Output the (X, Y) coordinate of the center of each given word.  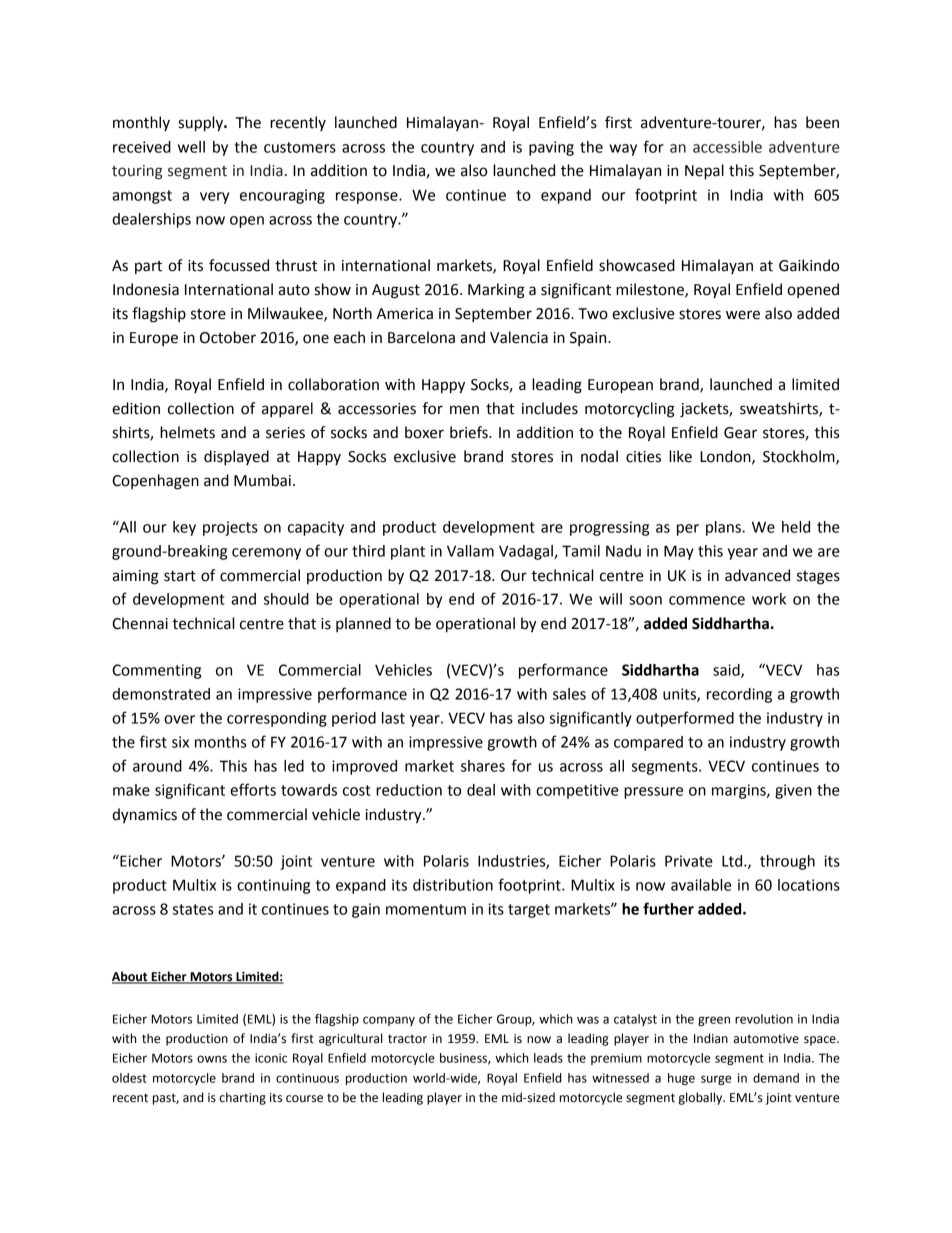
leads (548, 1058)
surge (716, 1080)
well (191, 147)
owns (212, 1059)
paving (551, 148)
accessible (727, 147)
